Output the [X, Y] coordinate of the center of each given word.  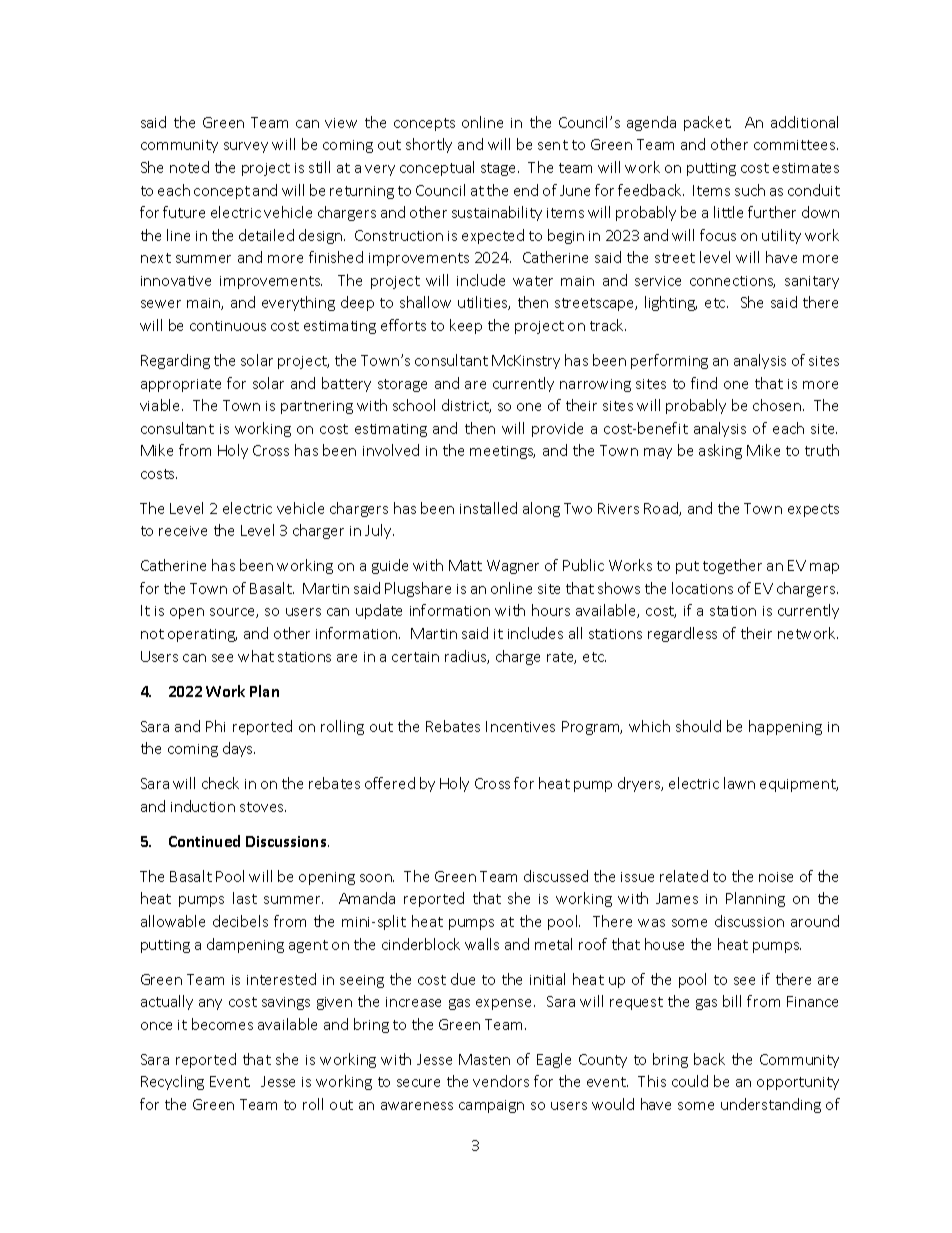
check [220, 783]
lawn [739, 783]
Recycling [172, 1082]
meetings [502, 452]
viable [161, 405]
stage [500, 169]
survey [246, 147]
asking [720, 451]
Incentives [520, 726]
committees [796, 145]
